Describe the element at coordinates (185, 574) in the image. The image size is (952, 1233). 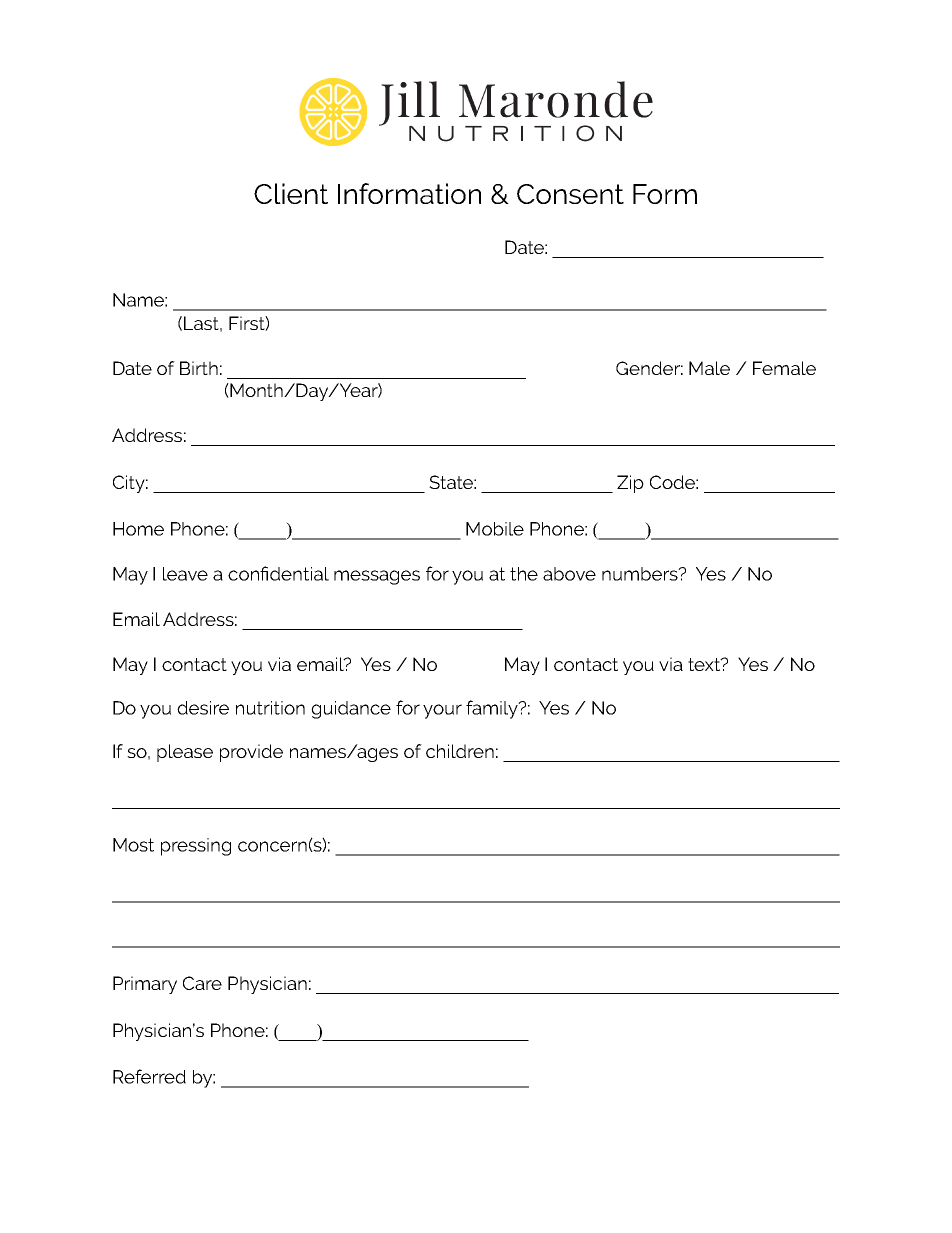
I see `leave` at that location.
